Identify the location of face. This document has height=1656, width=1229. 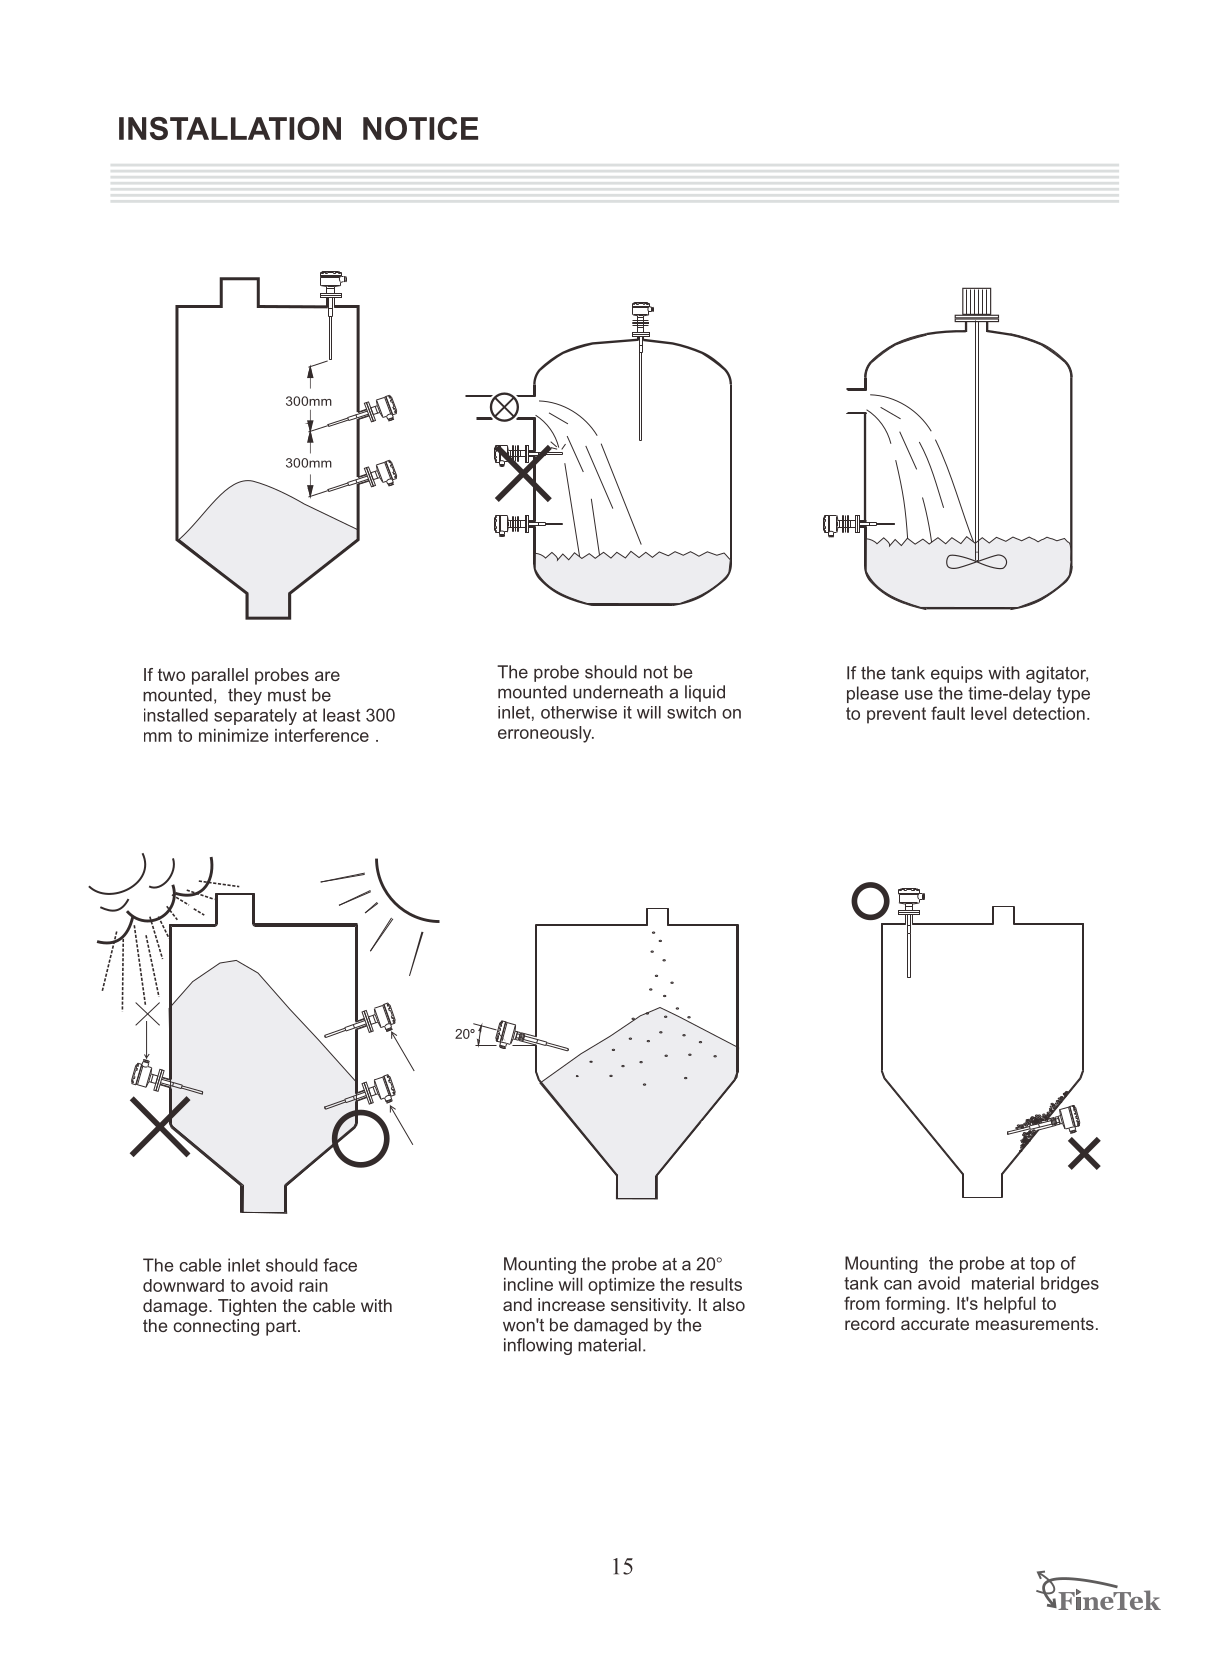
(340, 1265).
